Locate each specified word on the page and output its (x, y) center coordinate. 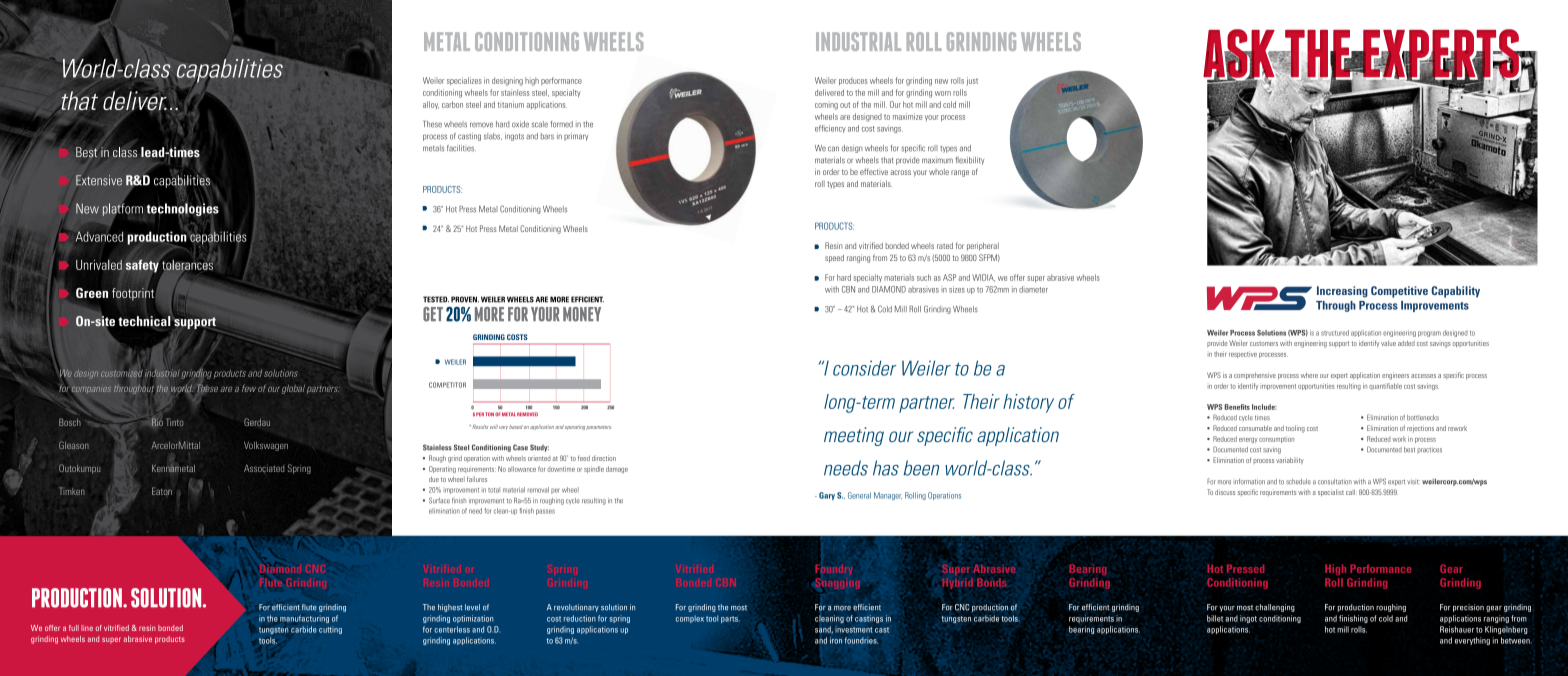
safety (142, 266)
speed (834, 258)
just (972, 81)
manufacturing (304, 619)
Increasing (1342, 292)
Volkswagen (266, 446)
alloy (431, 105)
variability (1290, 460)
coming (826, 105)
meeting (854, 436)
